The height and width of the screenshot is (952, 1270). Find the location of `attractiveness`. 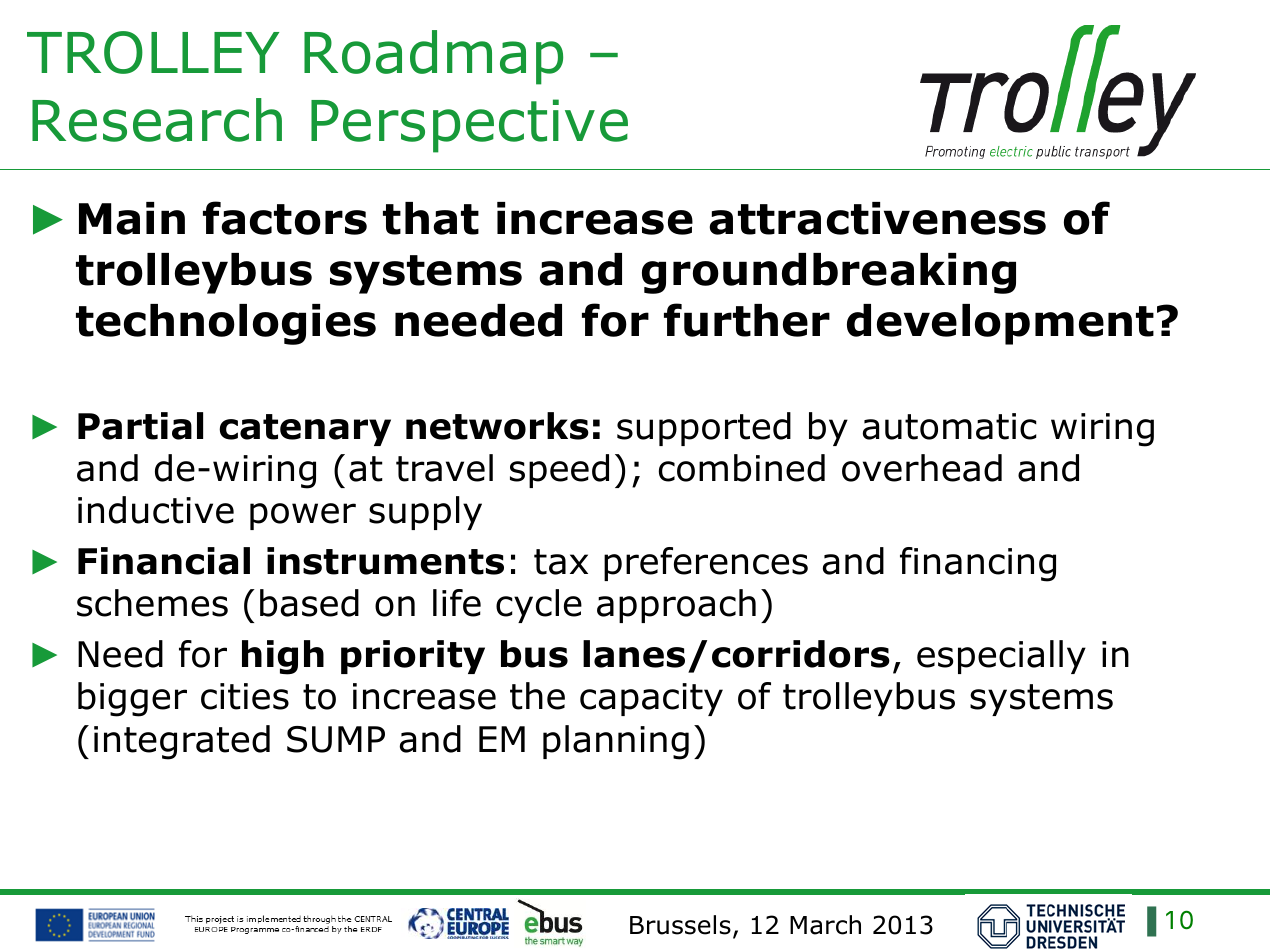

attractiveness is located at coordinates (877, 218).
